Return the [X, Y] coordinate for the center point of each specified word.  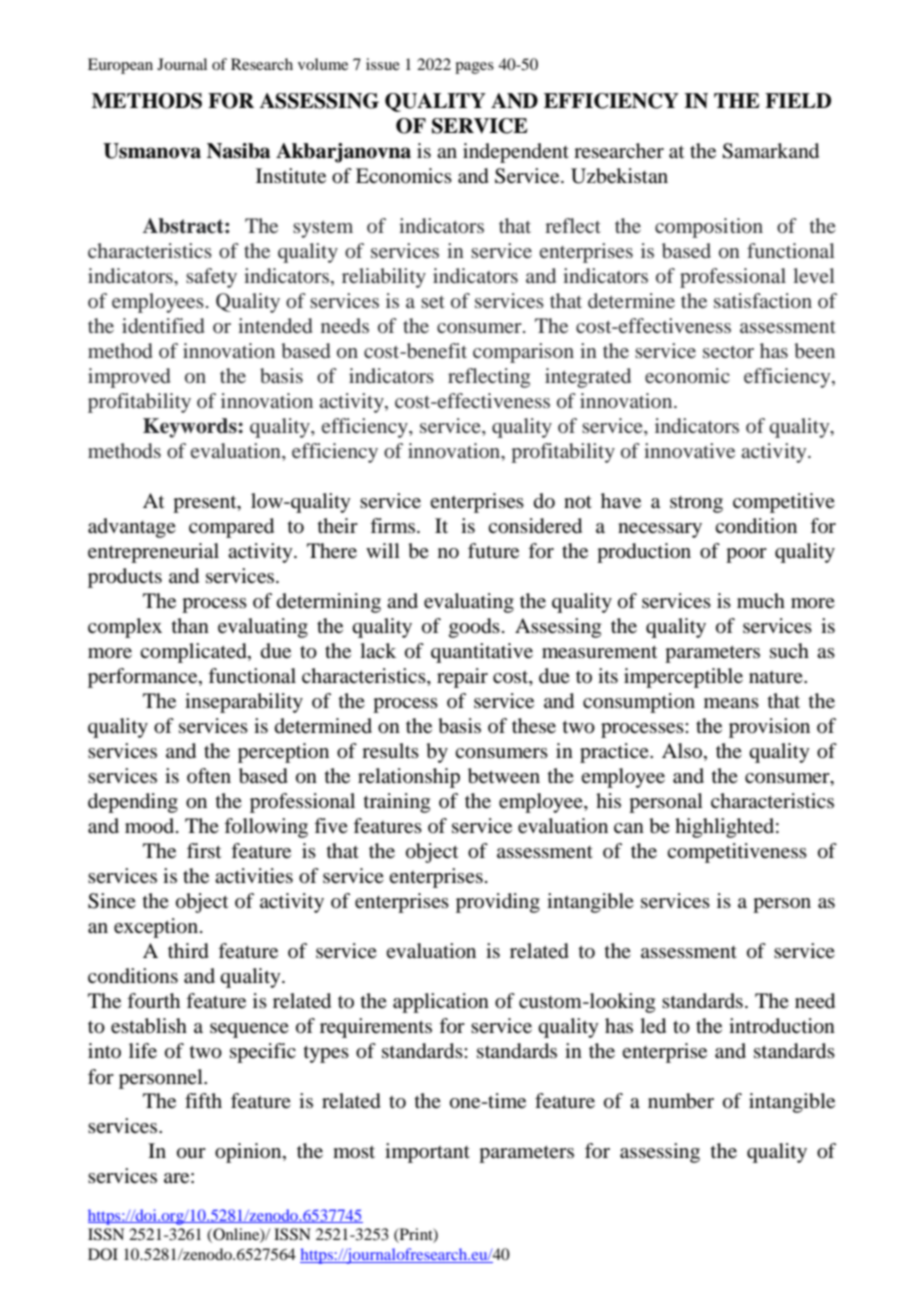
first [204, 850]
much [761, 601]
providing [498, 903]
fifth [203, 1100]
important [427, 1153]
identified [163, 325]
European [120, 66]
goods [474, 628]
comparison [523, 353]
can [629, 828]
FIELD [798, 100]
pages [474, 68]
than [190, 625]
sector [728, 352]
